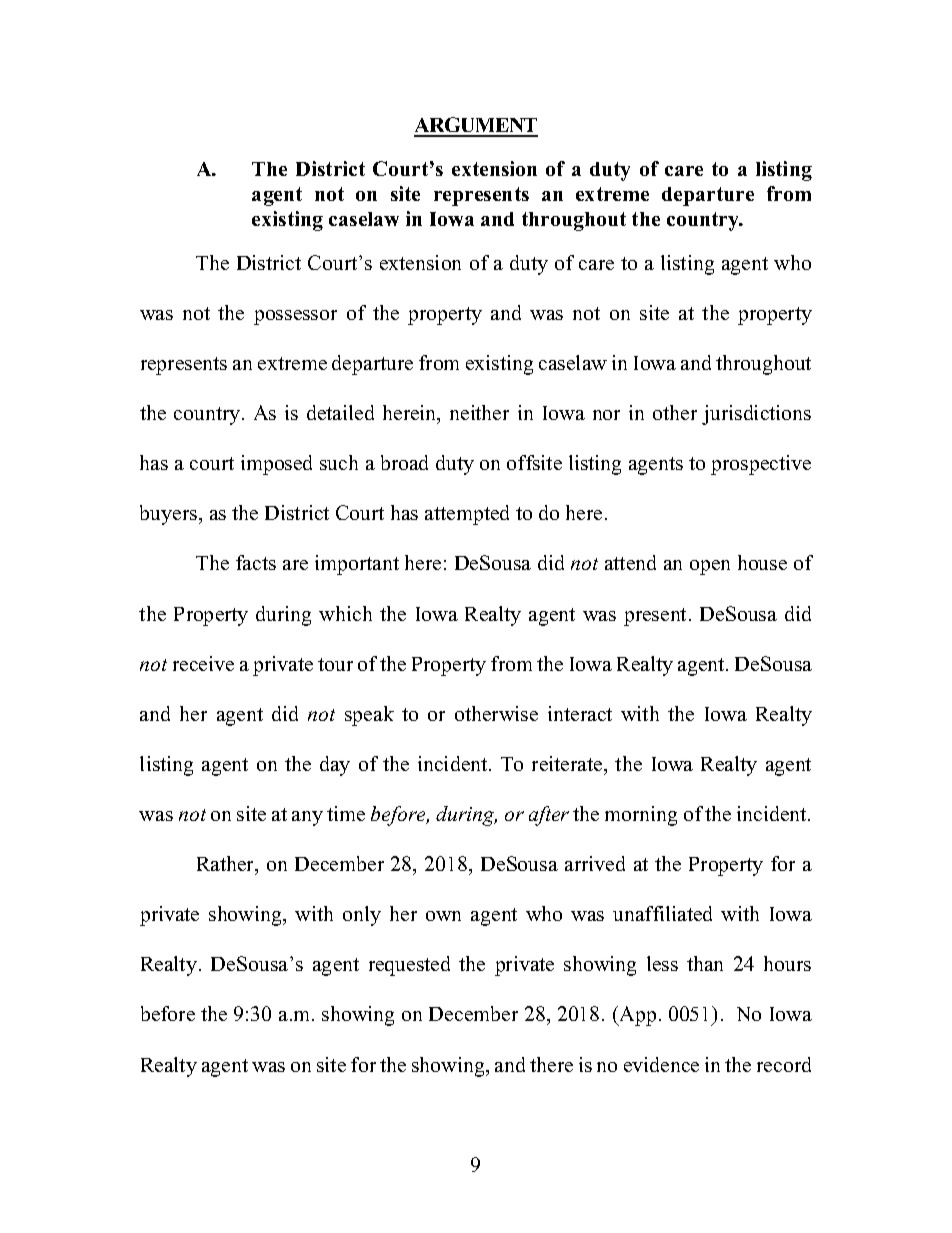 The height and width of the page is (1233, 952). I want to click on receive, so click(203, 663).
